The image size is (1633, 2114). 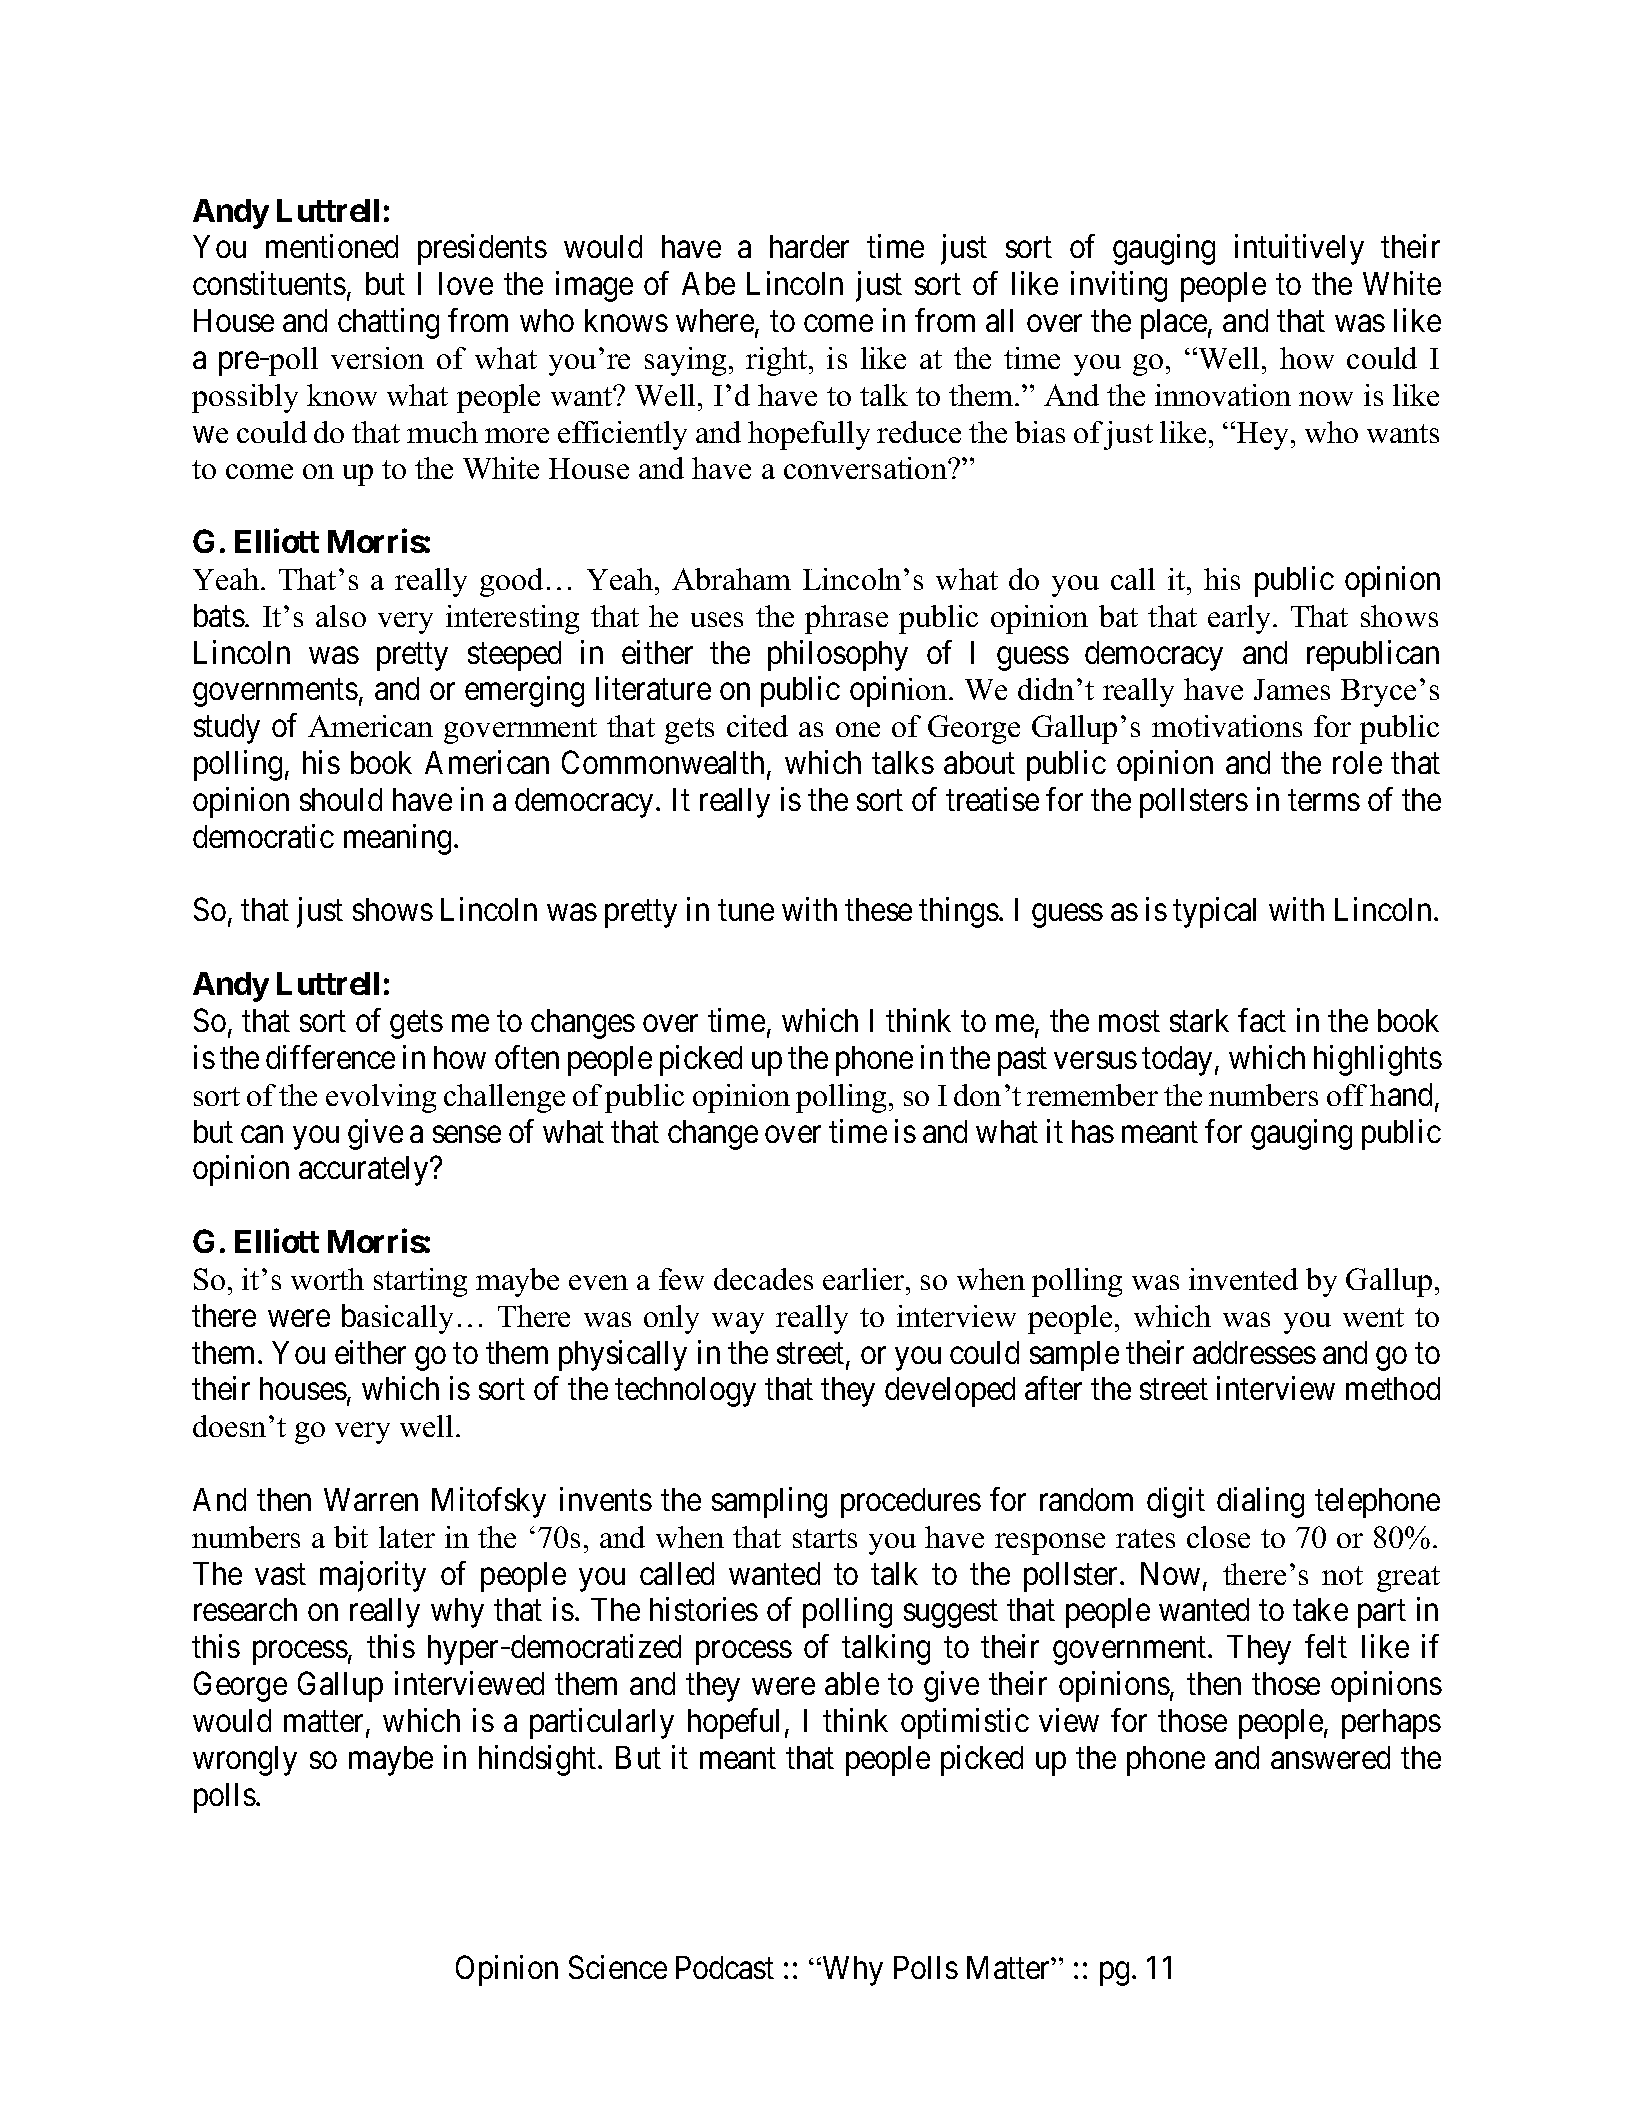 What do you see at coordinates (1299, 250) in the image?
I see `intuitively` at bounding box center [1299, 250].
